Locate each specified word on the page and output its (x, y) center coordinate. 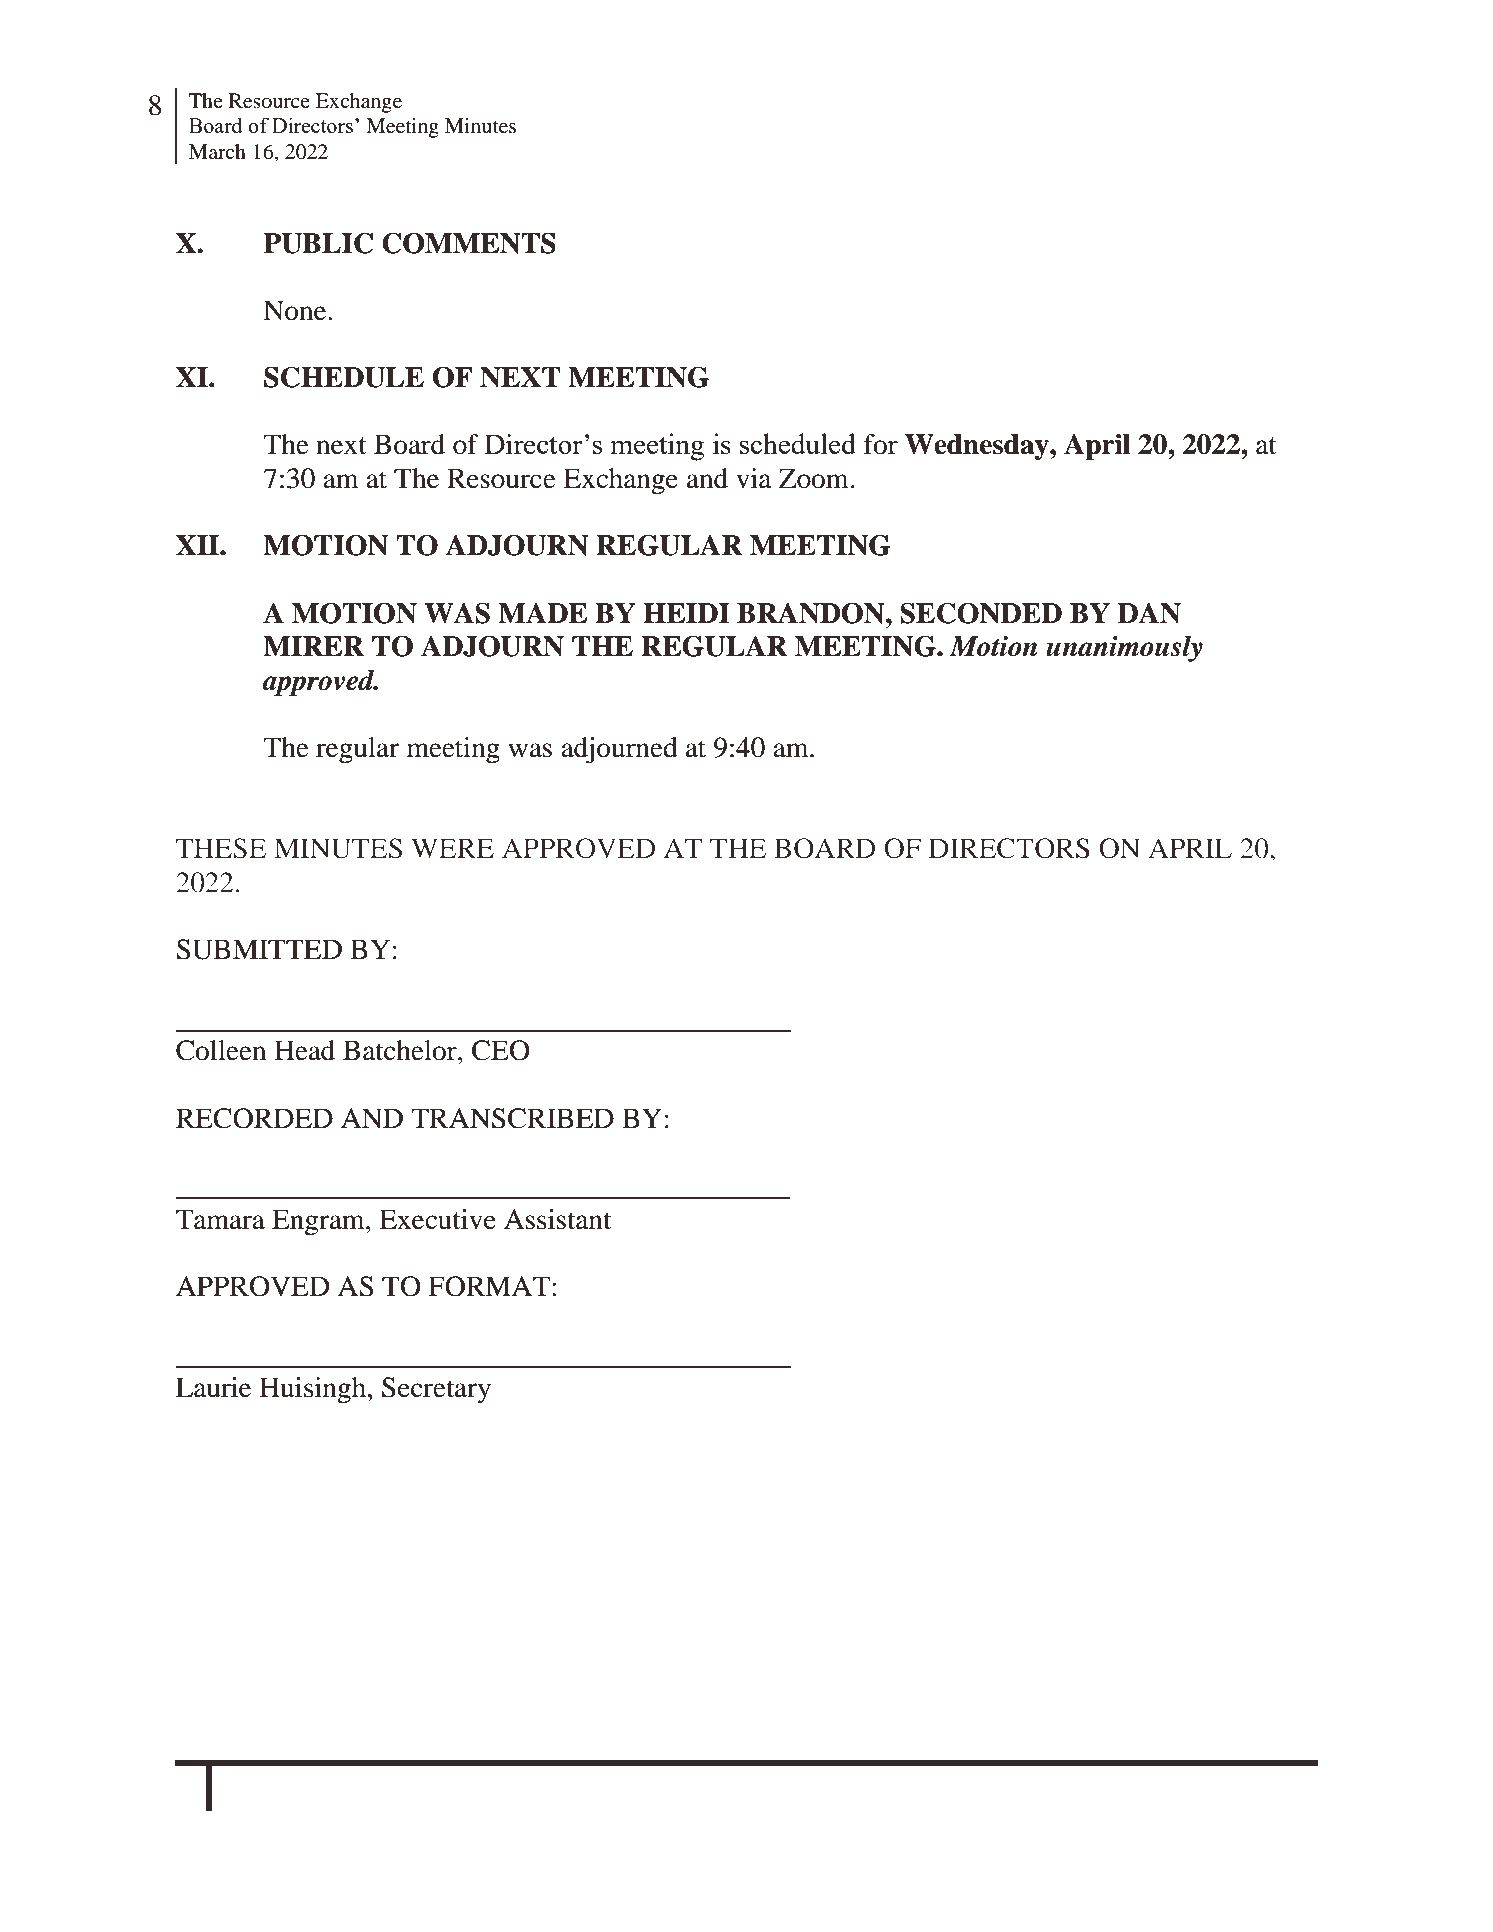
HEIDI (687, 613)
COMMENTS (469, 243)
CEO (501, 1050)
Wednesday (978, 447)
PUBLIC (318, 243)
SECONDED (981, 613)
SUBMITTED (259, 949)
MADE (542, 613)
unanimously (1124, 648)
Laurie (213, 1387)
